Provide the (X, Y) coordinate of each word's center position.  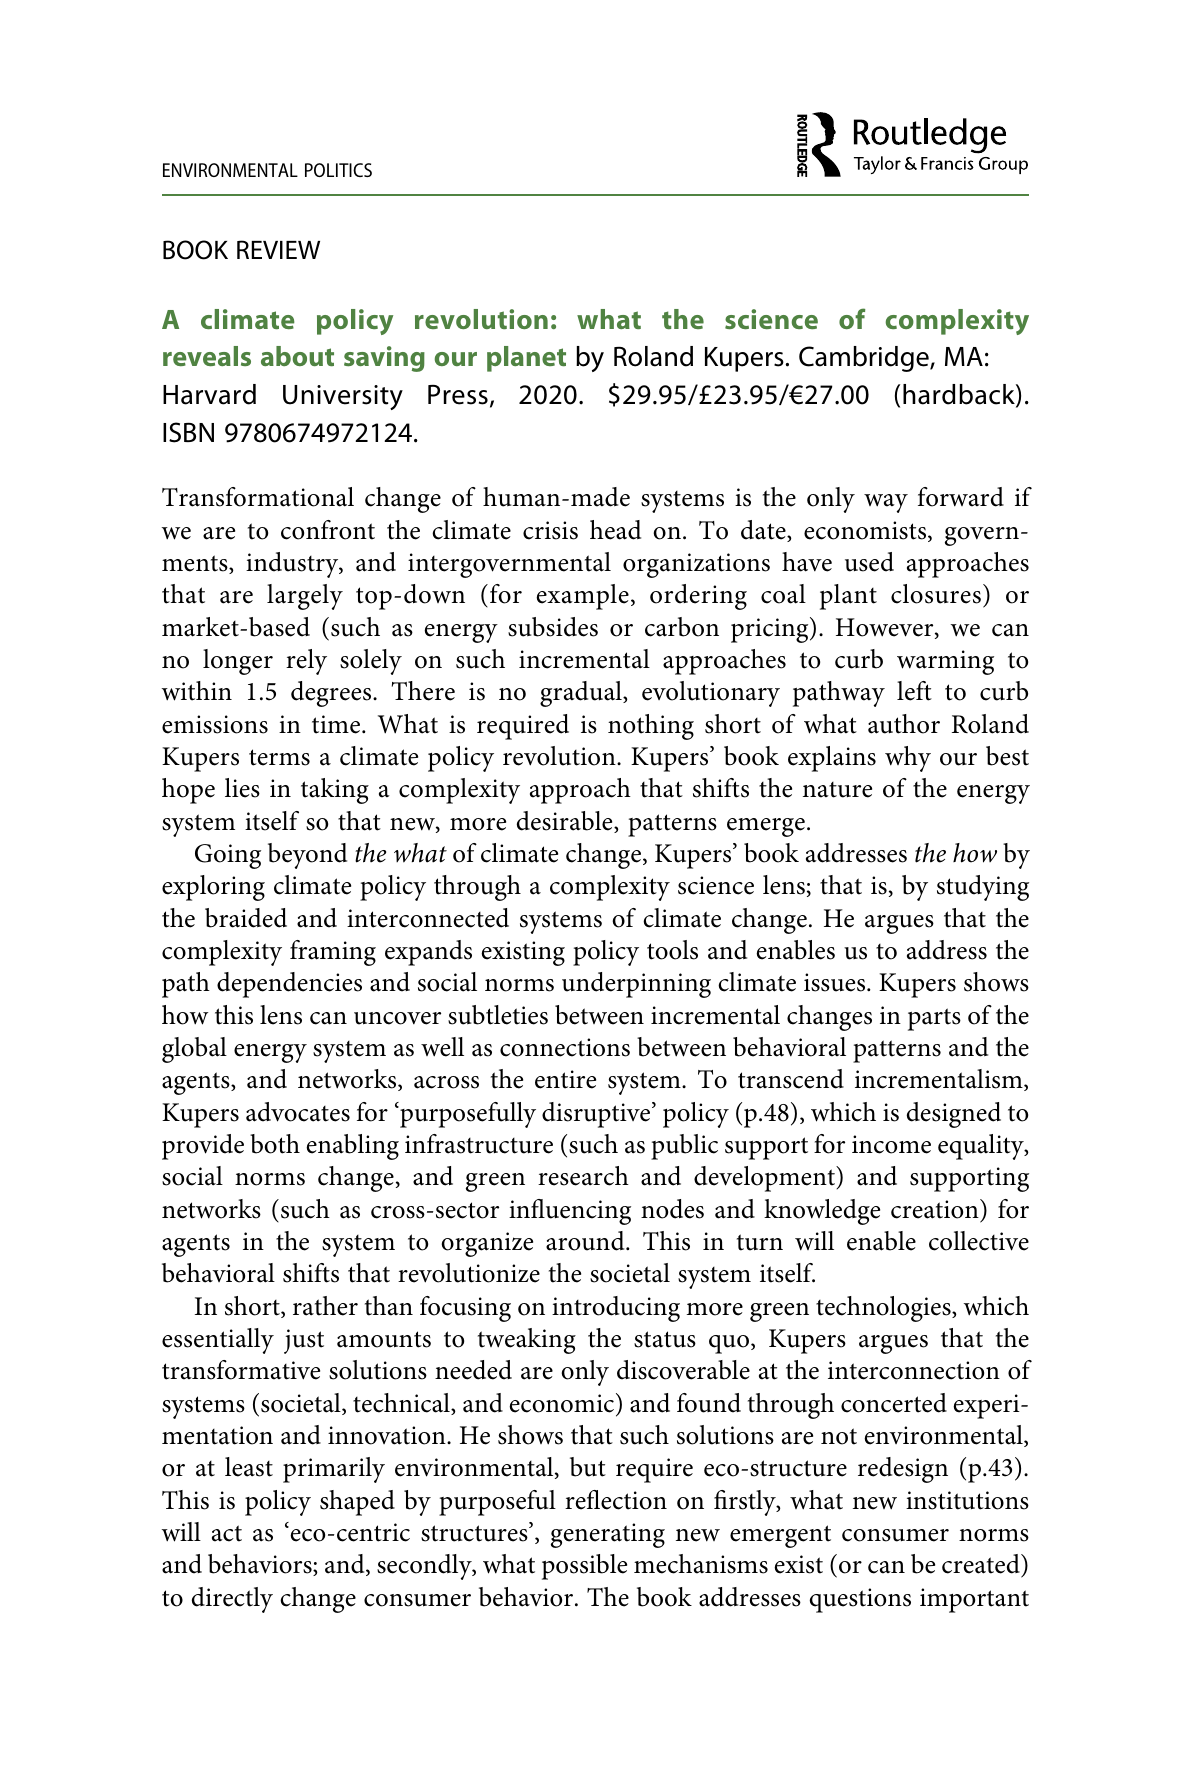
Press (458, 395)
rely (306, 662)
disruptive (597, 1115)
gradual (582, 694)
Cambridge (865, 359)
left (914, 691)
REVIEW (278, 249)
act (227, 1533)
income (891, 1144)
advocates (298, 1112)
